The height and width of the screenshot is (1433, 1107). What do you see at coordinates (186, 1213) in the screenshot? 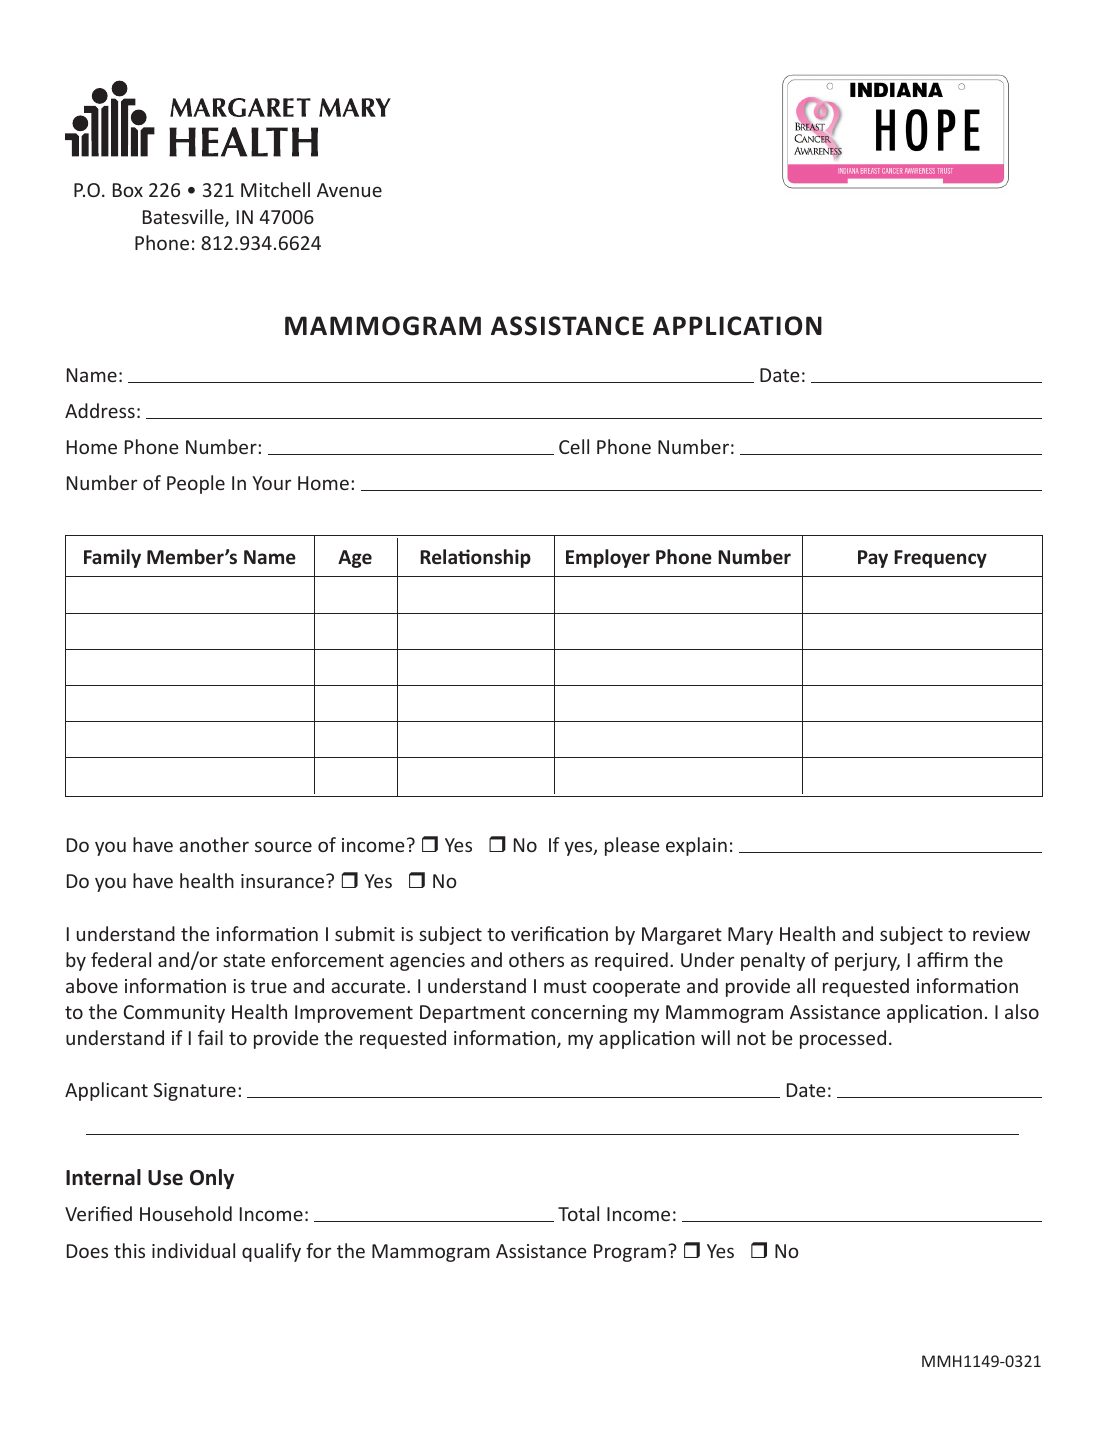
I see `Household` at bounding box center [186, 1213].
